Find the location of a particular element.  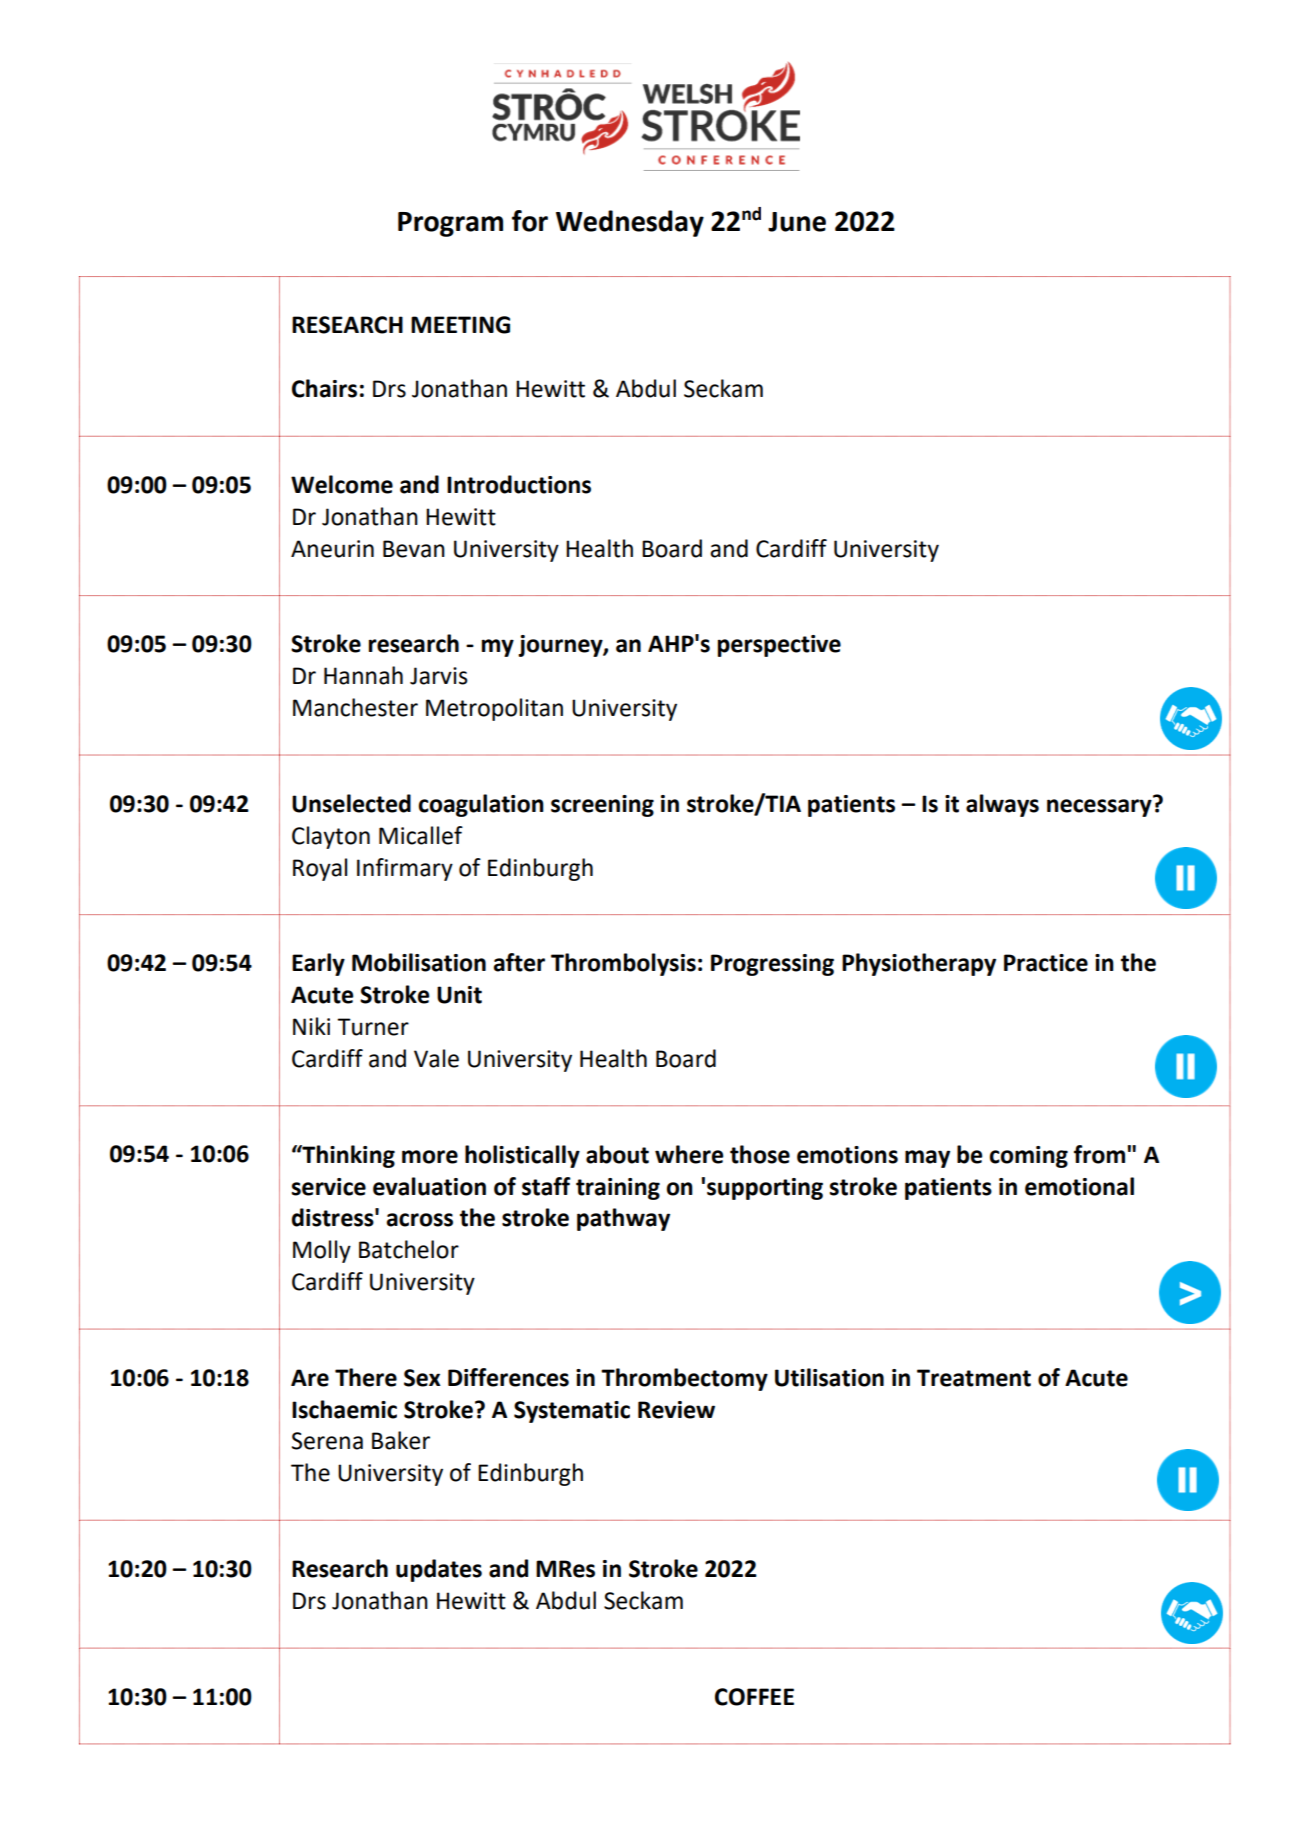

where is located at coordinates (689, 1154).
